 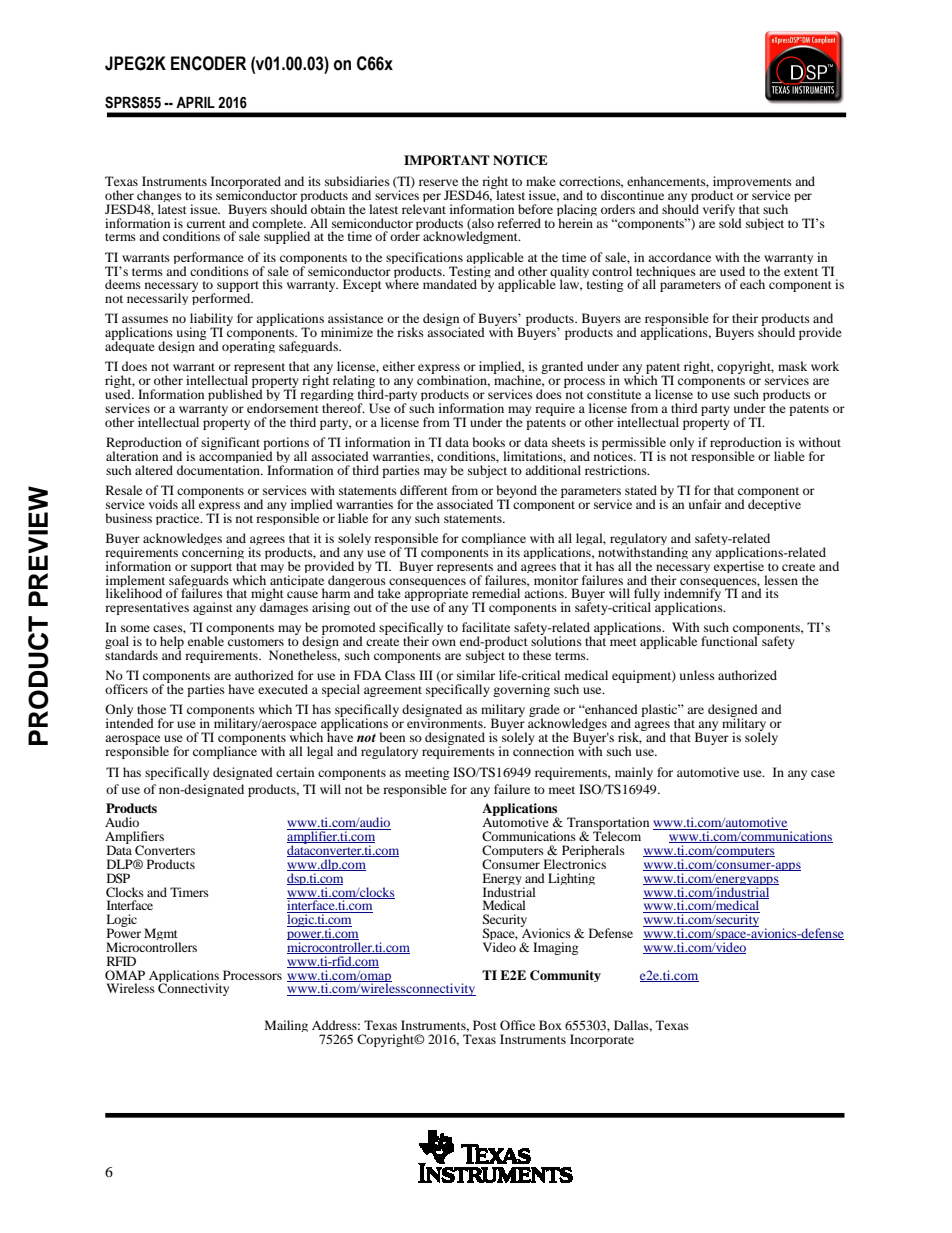 What do you see at coordinates (752, 183) in the page?
I see `improvements` at bounding box center [752, 183].
